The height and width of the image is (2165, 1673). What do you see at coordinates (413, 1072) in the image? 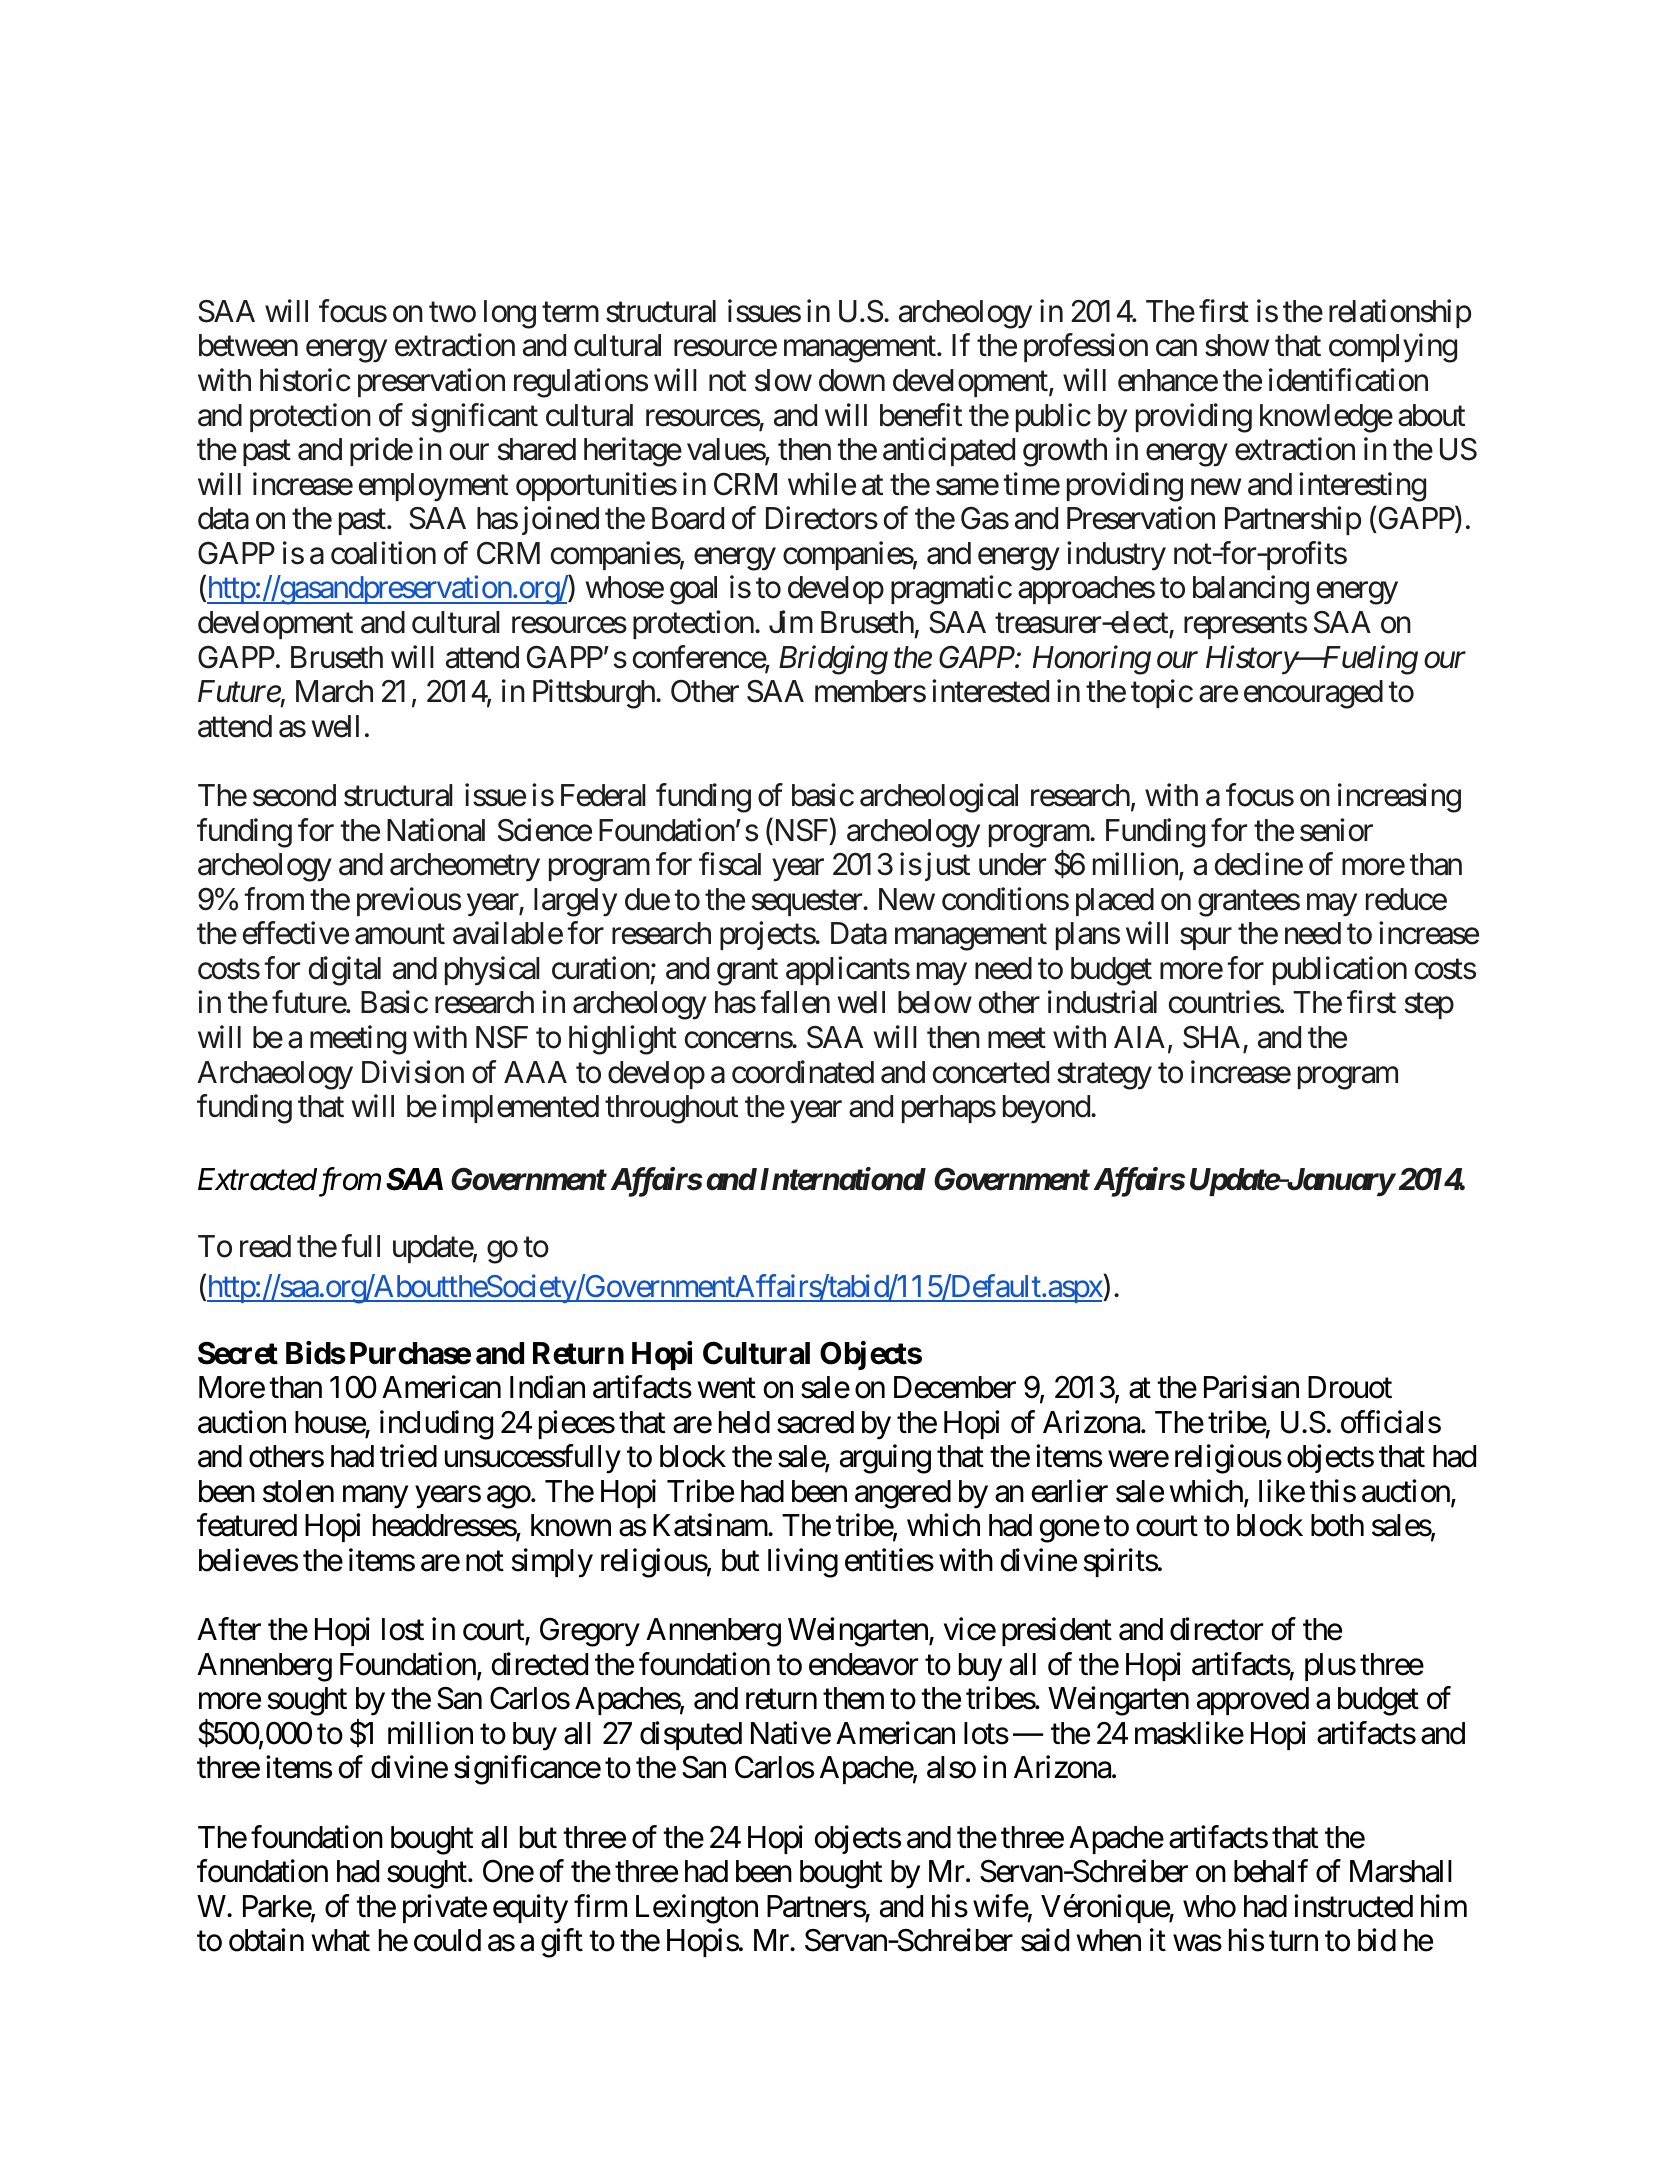
I see `Division` at bounding box center [413, 1072].
